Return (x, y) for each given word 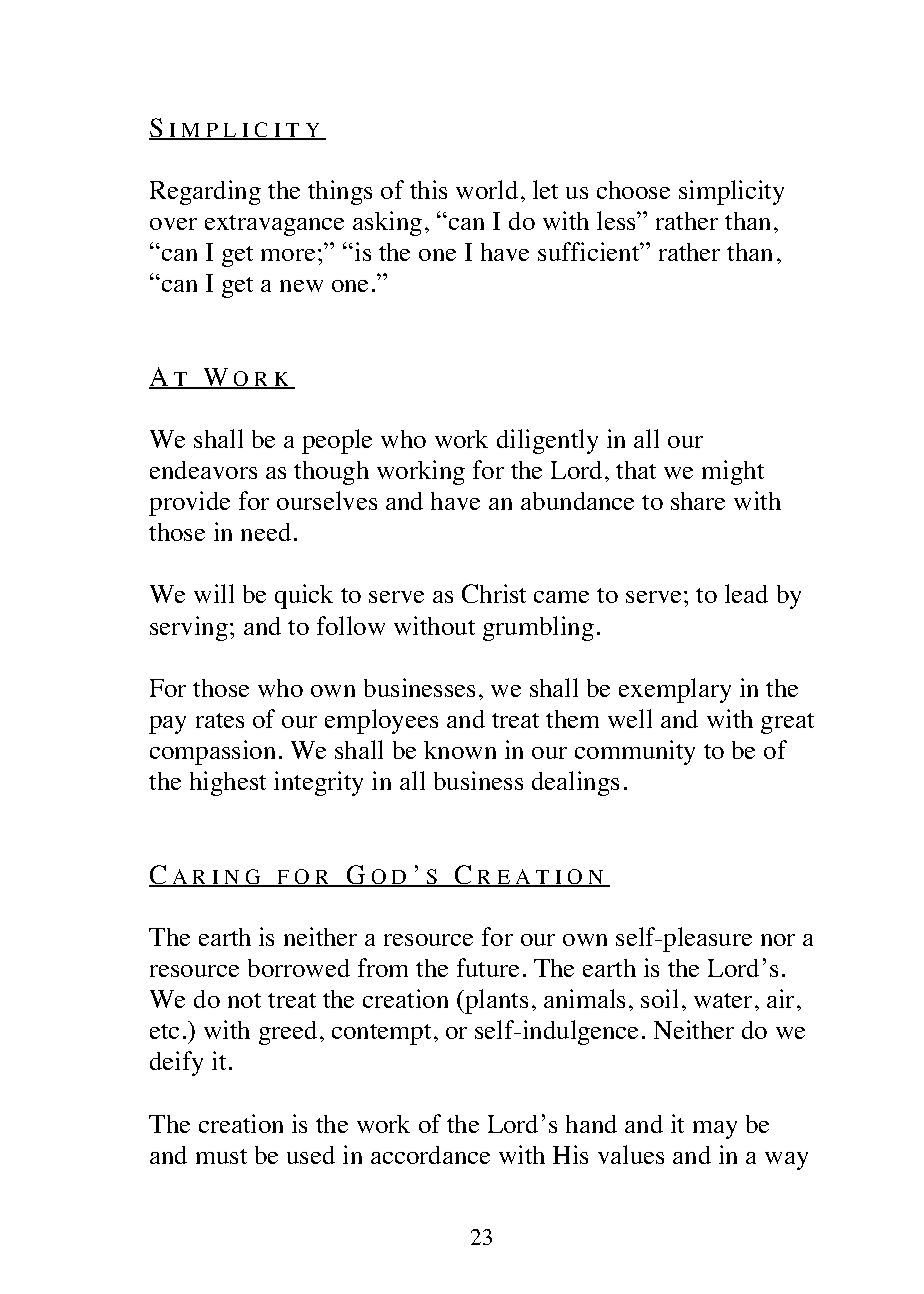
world (487, 189)
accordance (430, 1155)
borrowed (299, 968)
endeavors (203, 470)
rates (220, 720)
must (221, 1156)
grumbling (538, 628)
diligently (547, 441)
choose (633, 190)
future (488, 967)
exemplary (675, 690)
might (733, 472)
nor (778, 940)
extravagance (274, 225)
